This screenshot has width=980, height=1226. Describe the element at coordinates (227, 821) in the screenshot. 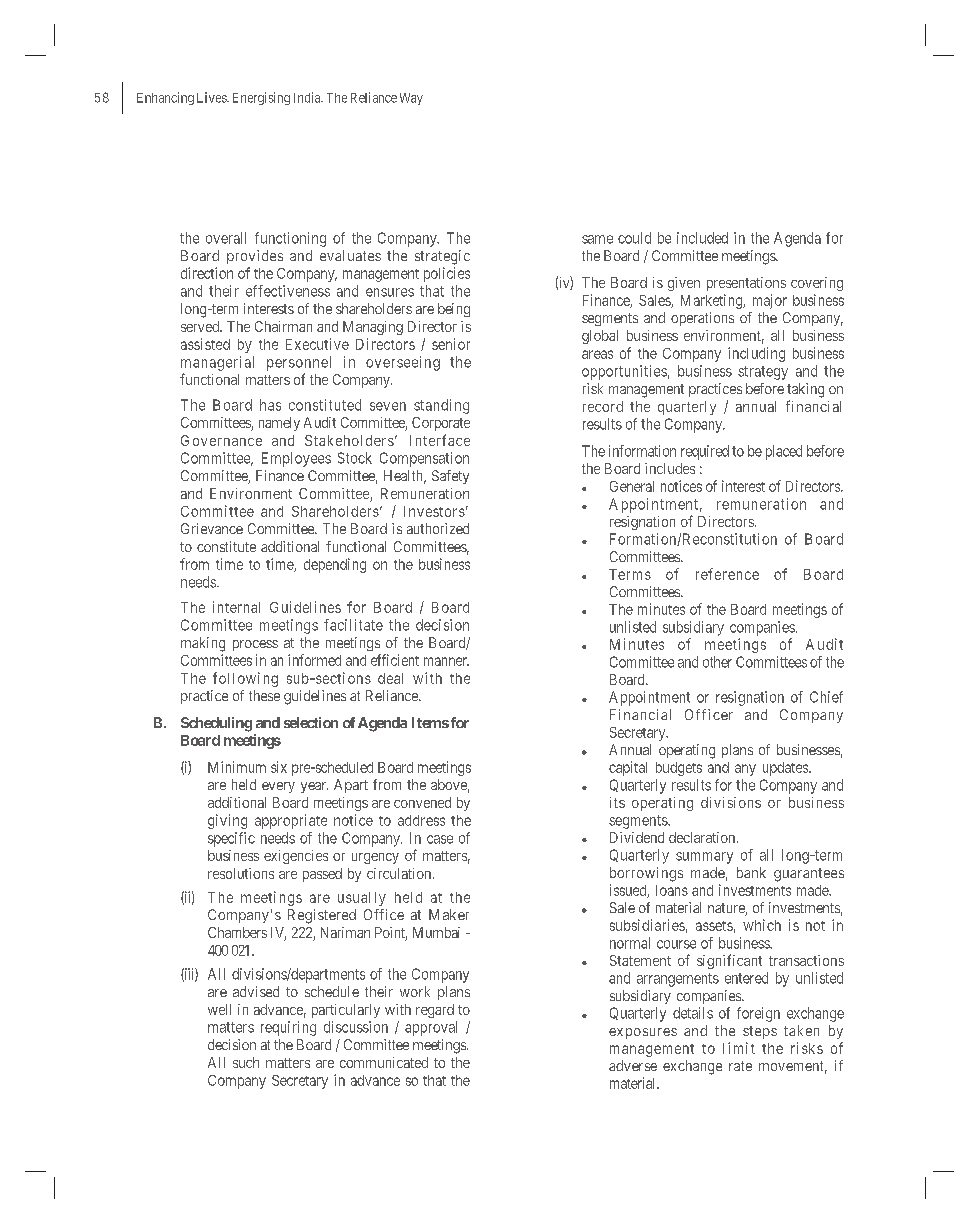

I see `giving` at that location.
